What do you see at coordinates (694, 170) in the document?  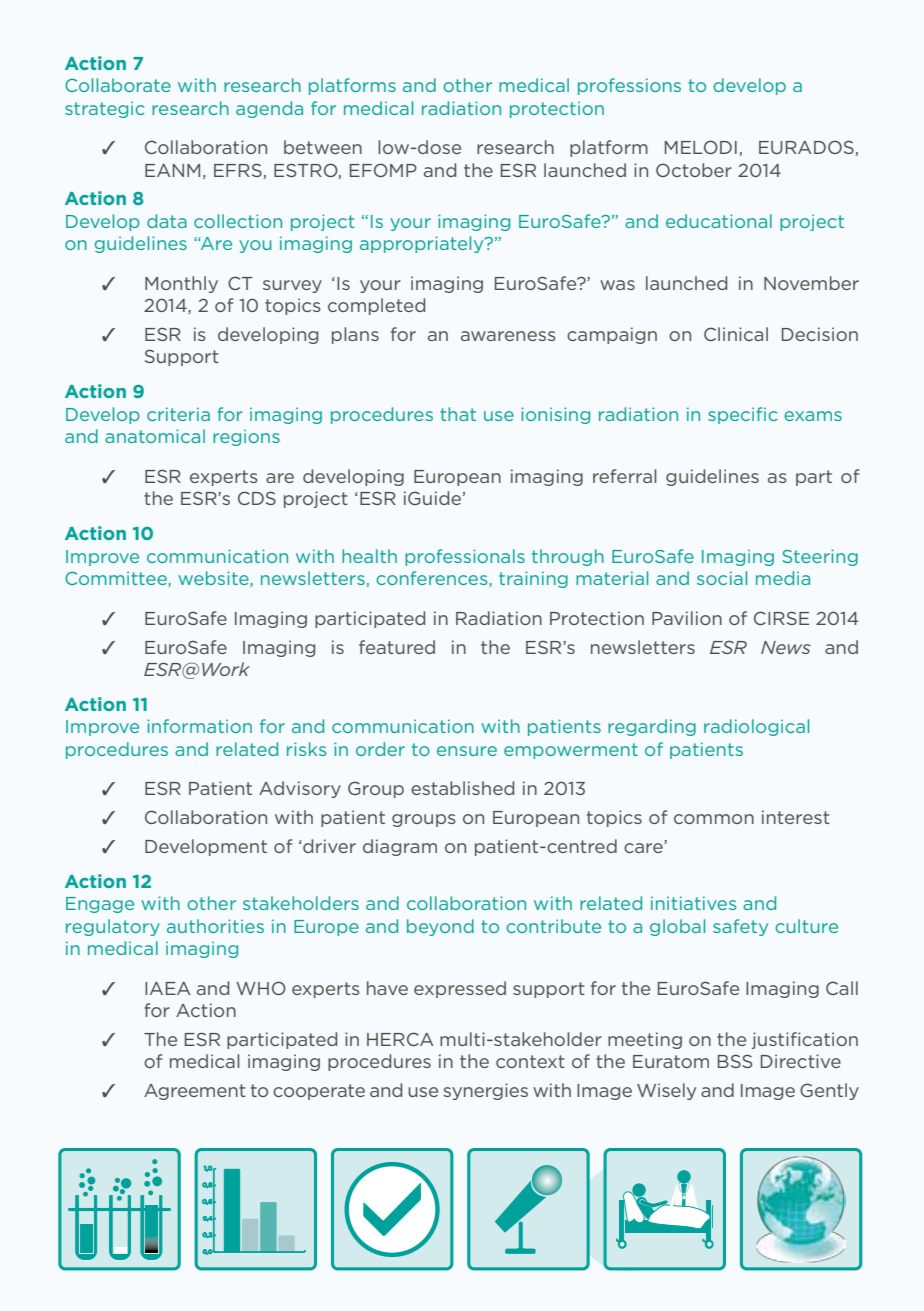 I see `October` at bounding box center [694, 170].
